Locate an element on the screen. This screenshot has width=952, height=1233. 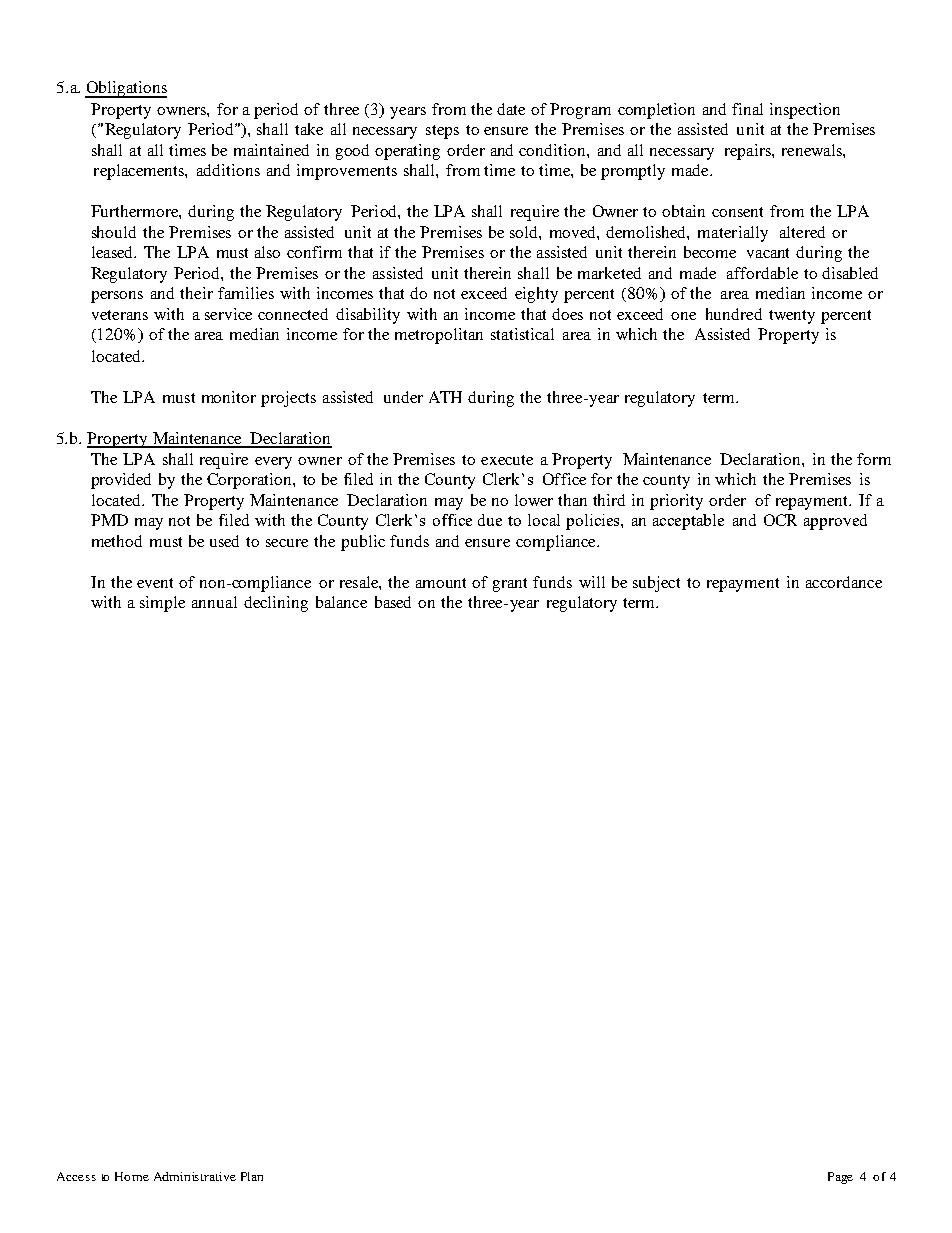
inspection is located at coordinates (805, 111).
